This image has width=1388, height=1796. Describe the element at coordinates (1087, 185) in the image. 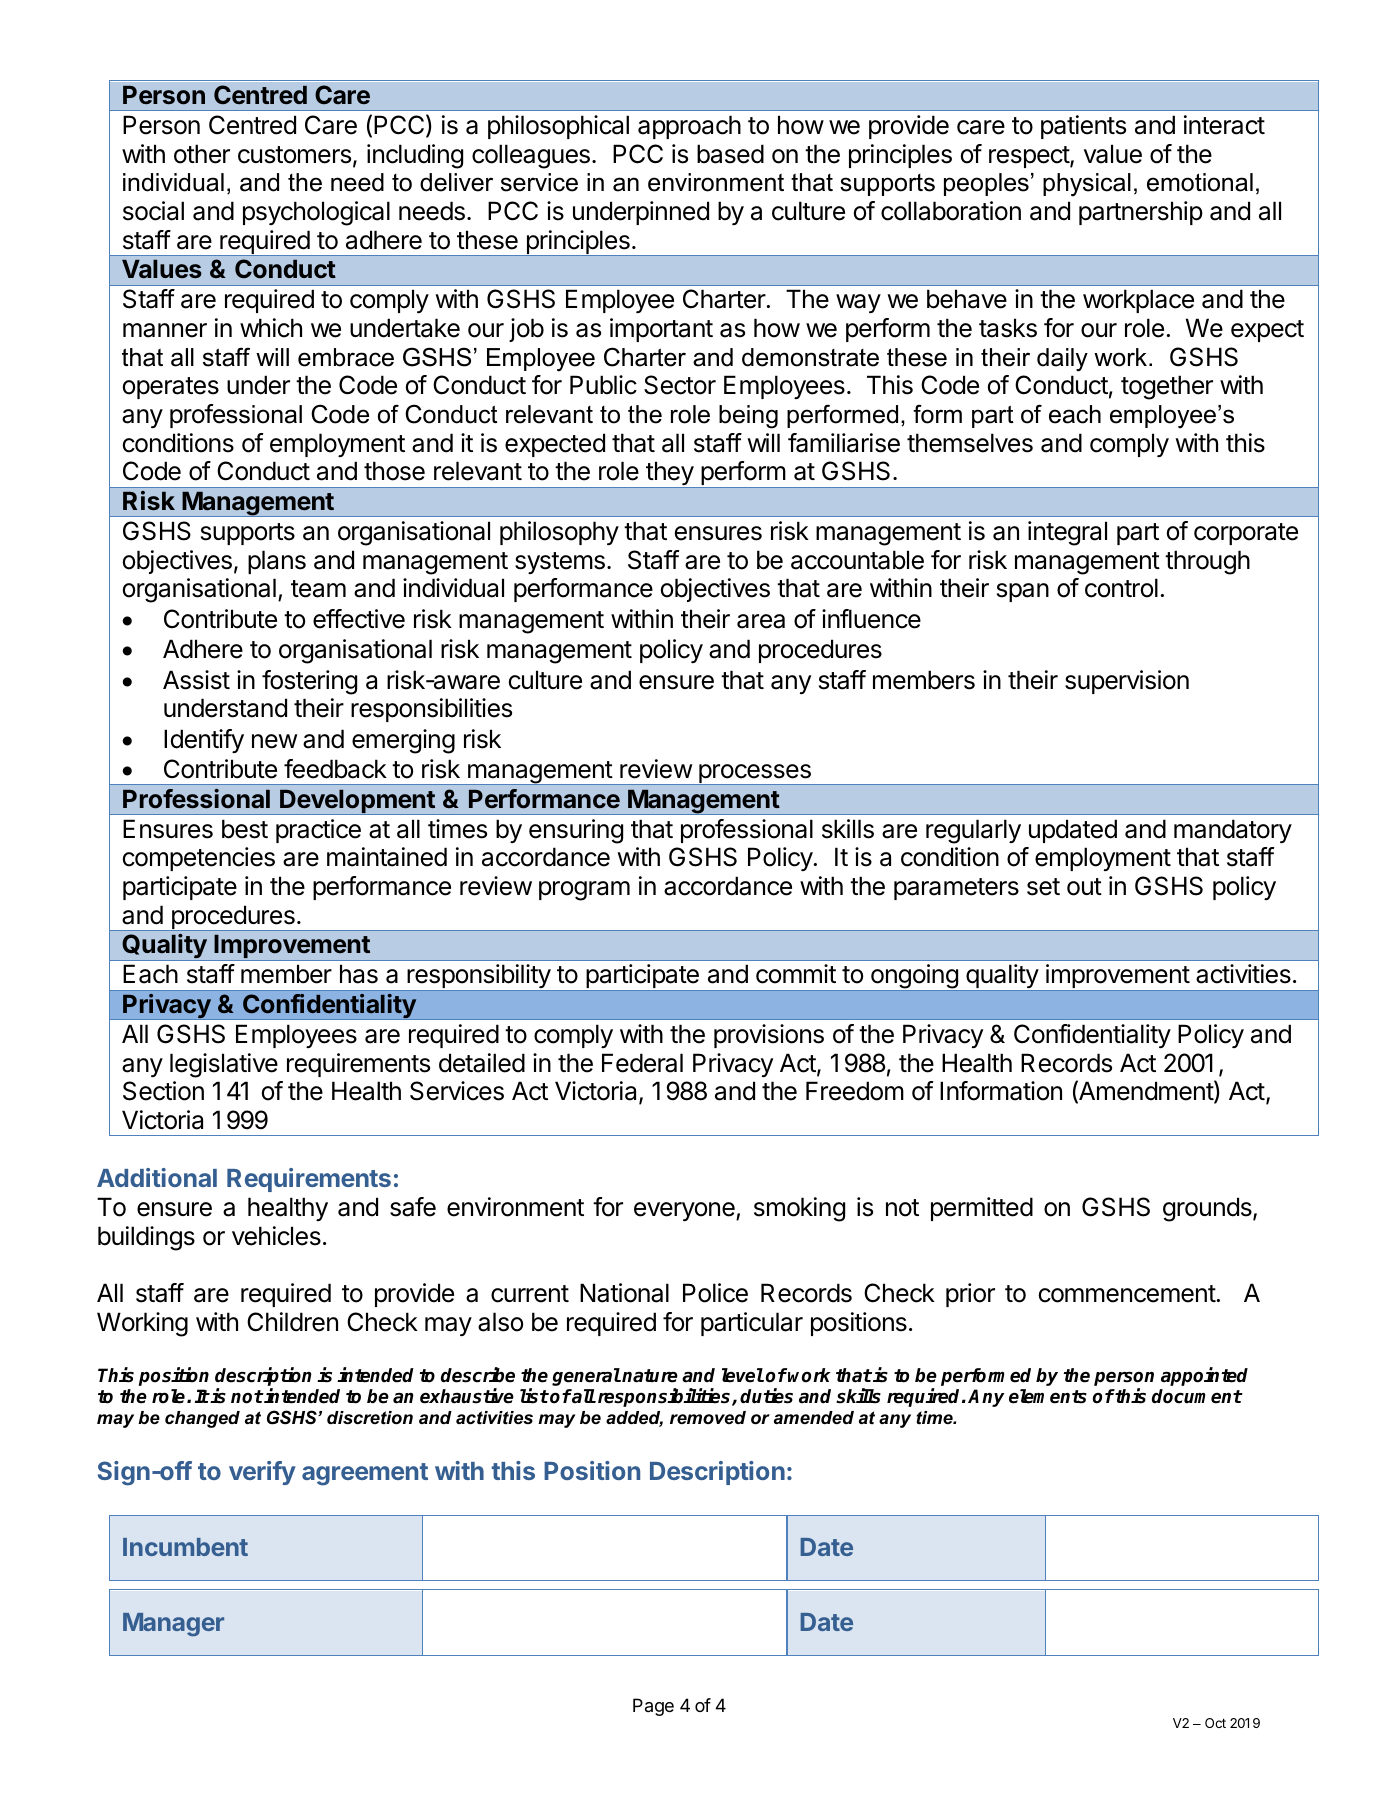

I see `physical` at that location.
